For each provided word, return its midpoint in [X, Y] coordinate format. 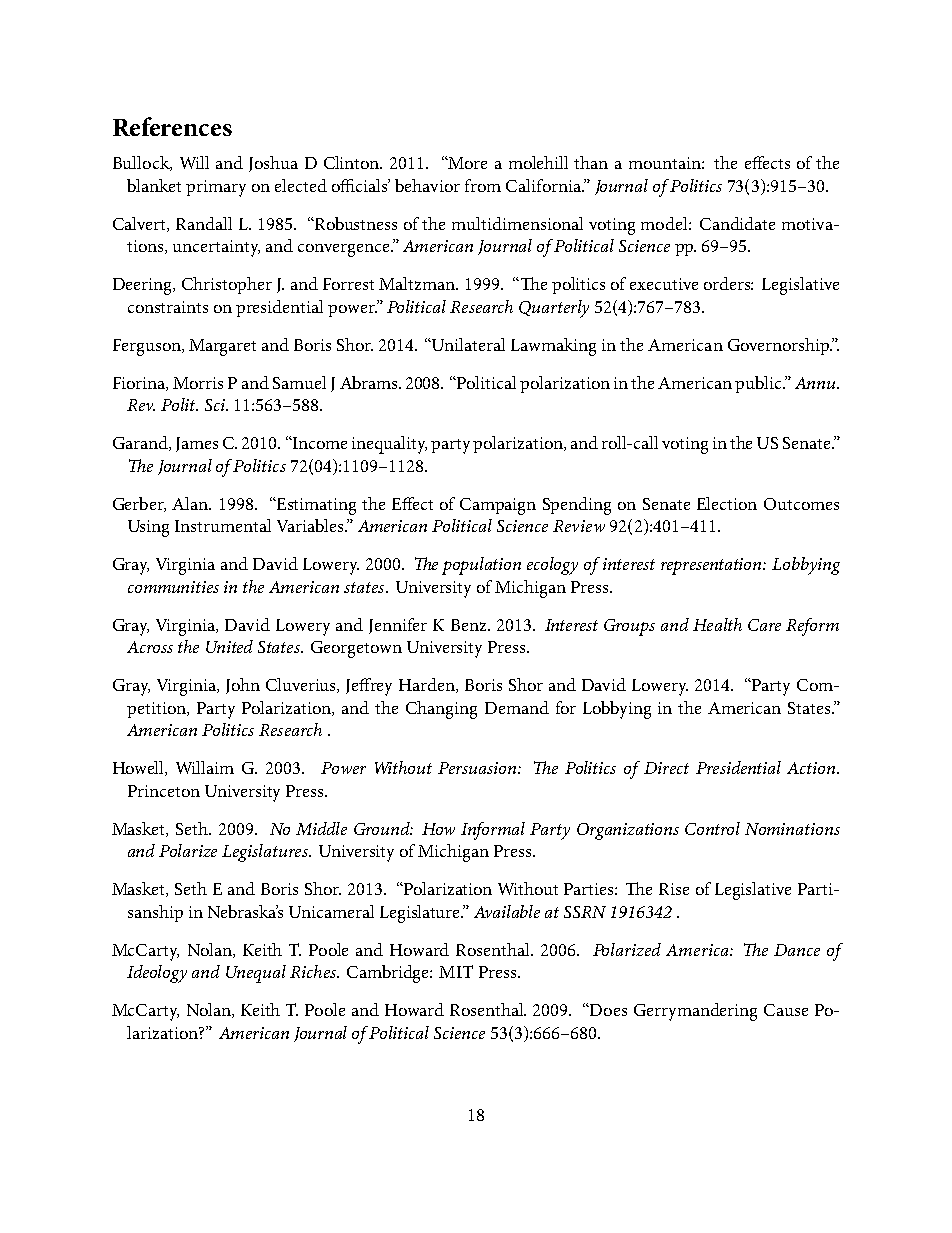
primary [216, 188]
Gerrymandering [695, 1012]
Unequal [256, 974]
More [467, 163]
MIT [456, 971]
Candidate [737, 223]
